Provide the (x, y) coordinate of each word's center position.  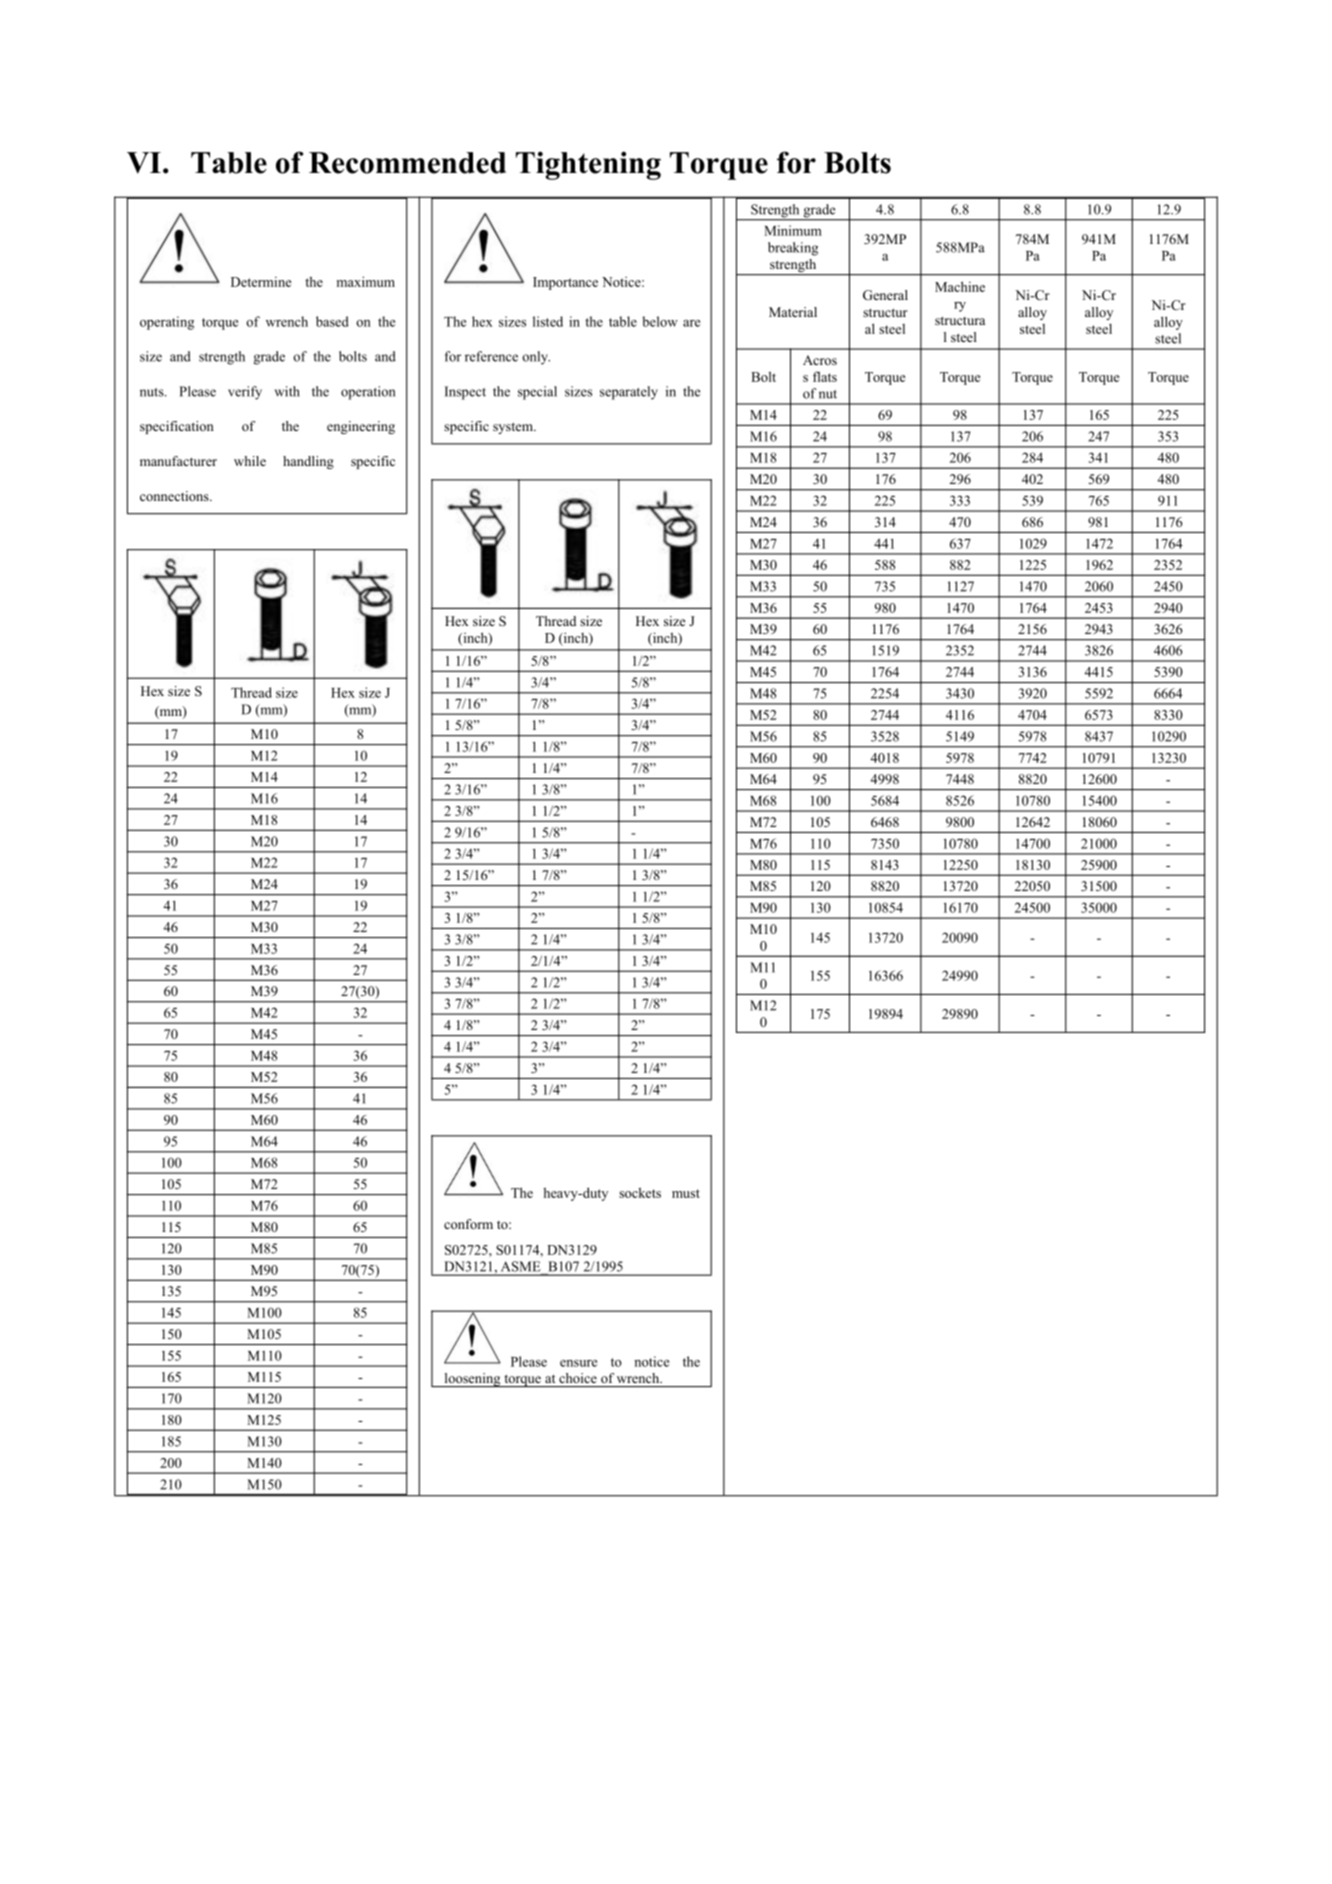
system (514, 428)
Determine (261, 282)
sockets (640, 1192)
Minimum (793, 230)
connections (175, 496)
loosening (472, 1380)
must (686, 1193)
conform (468, 1224)
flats (825, 376)
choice (578, 1378)
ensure (578, 1363)
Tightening (588, 165)
